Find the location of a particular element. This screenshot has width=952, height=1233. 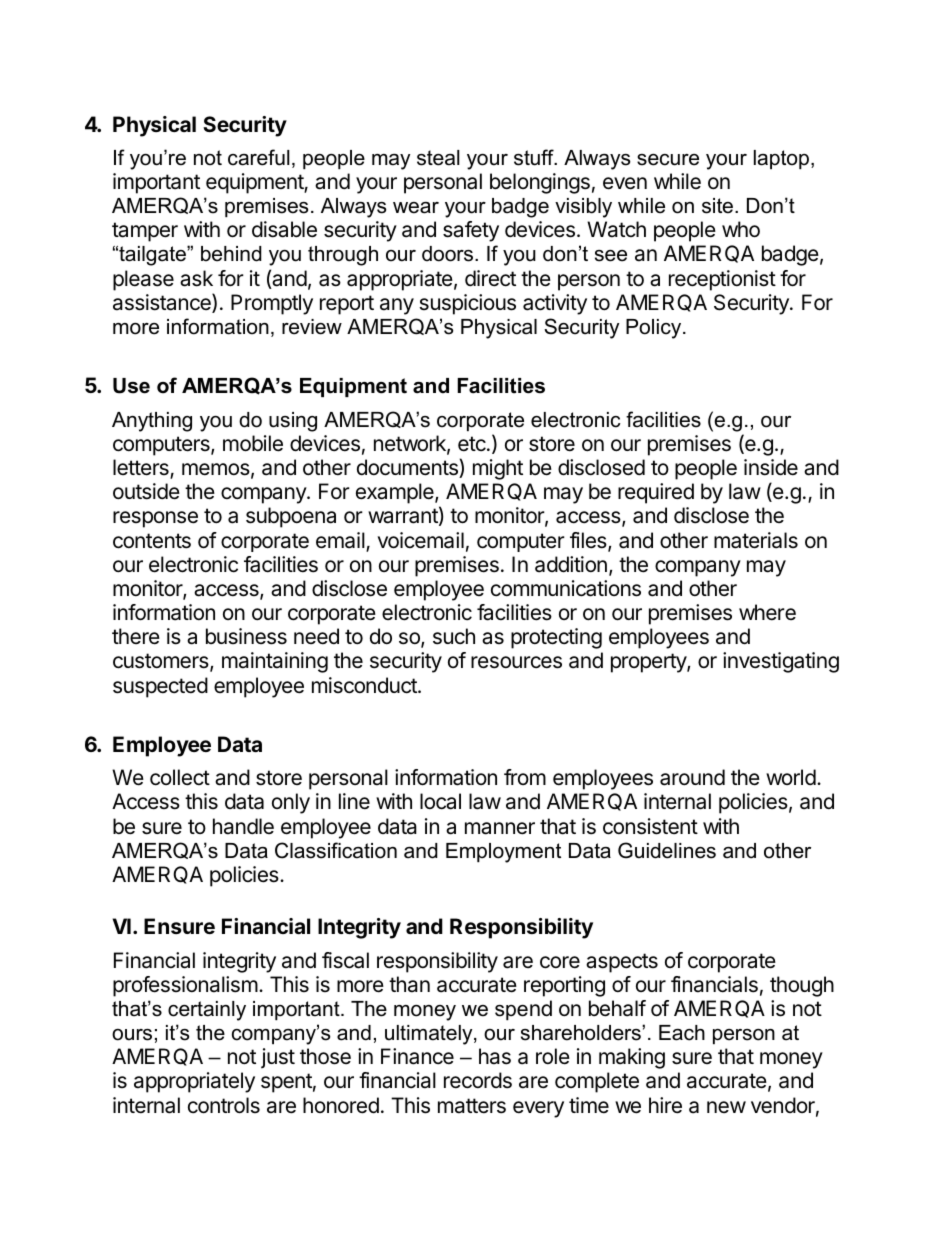

consistent is located at coordinates (650, 826).
